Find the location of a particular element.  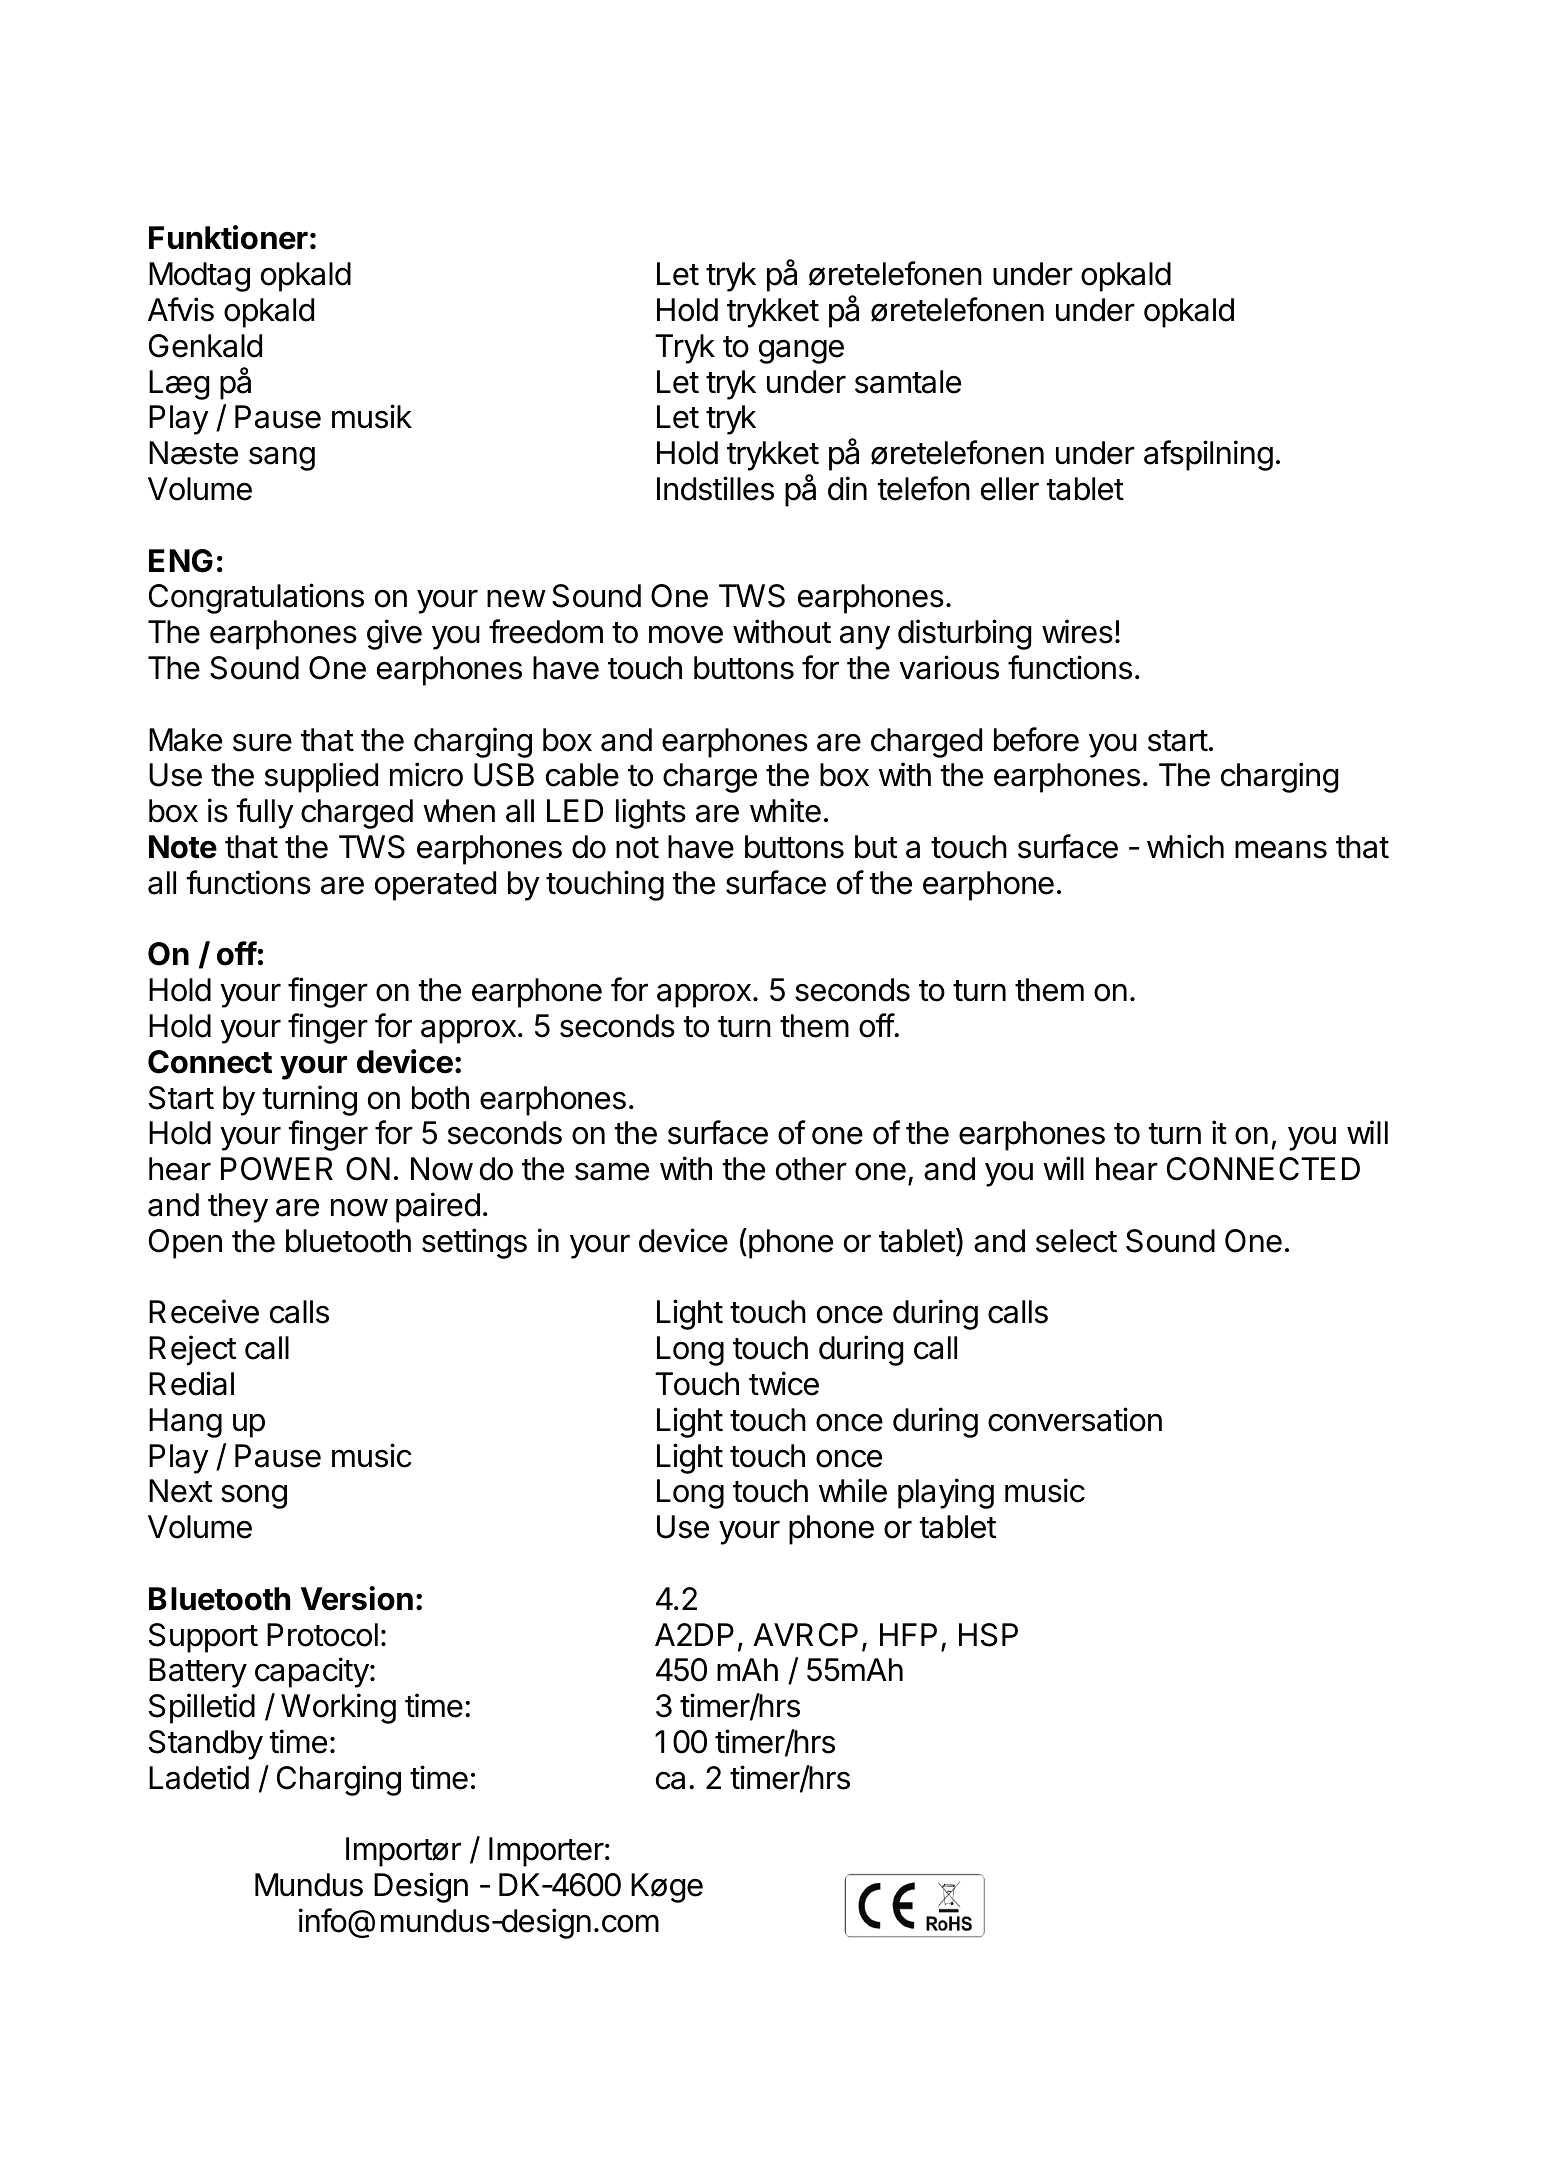

POWER is located at coordinates (277, 1169).
